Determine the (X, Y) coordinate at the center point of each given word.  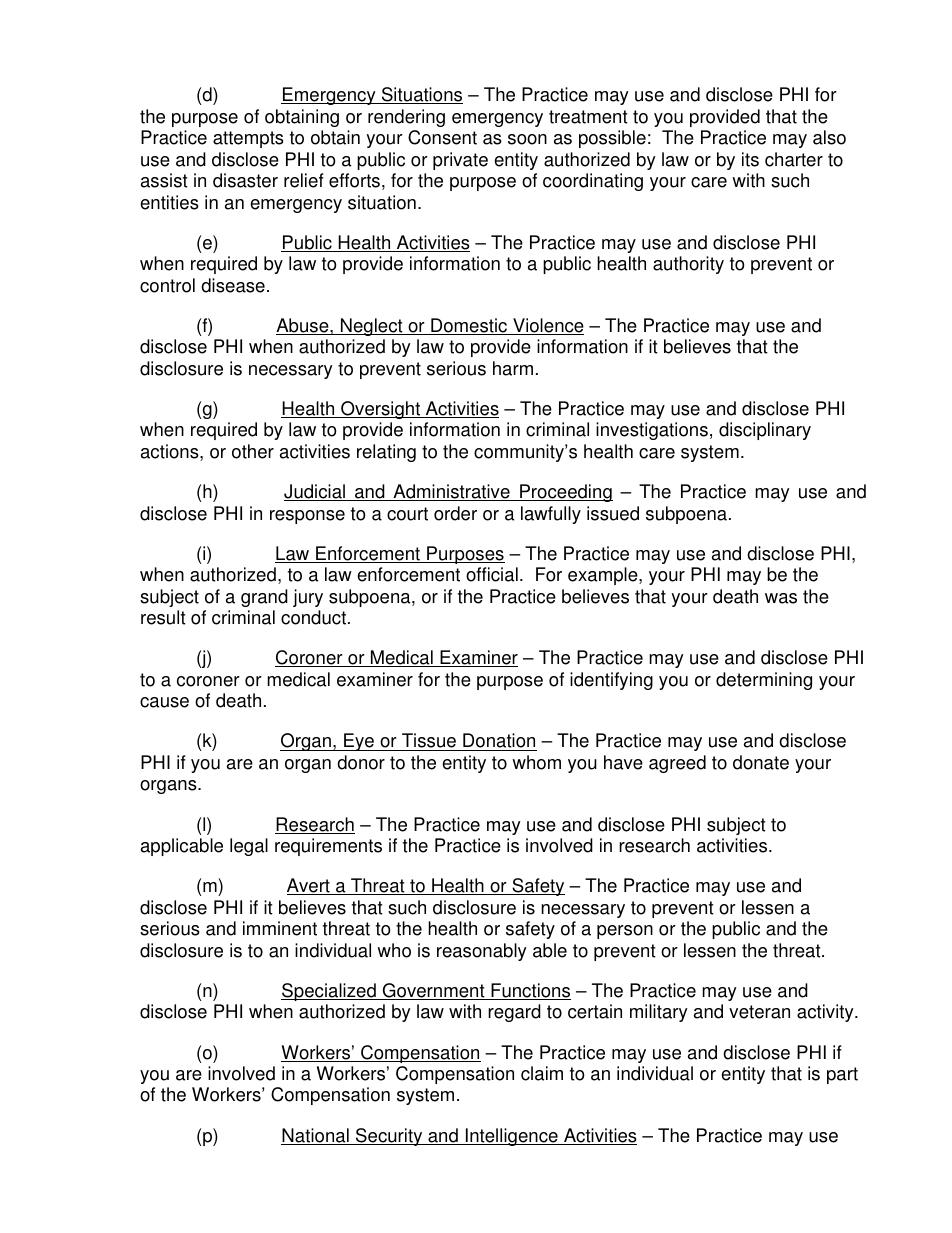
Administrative (451, 492)
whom (536, 762)
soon (527, 139)
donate (761, 762)
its (750, 159)
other (253, 451)
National (316, 1136)
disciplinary (765, 431)
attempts (248, 139)
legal (249, 847)
